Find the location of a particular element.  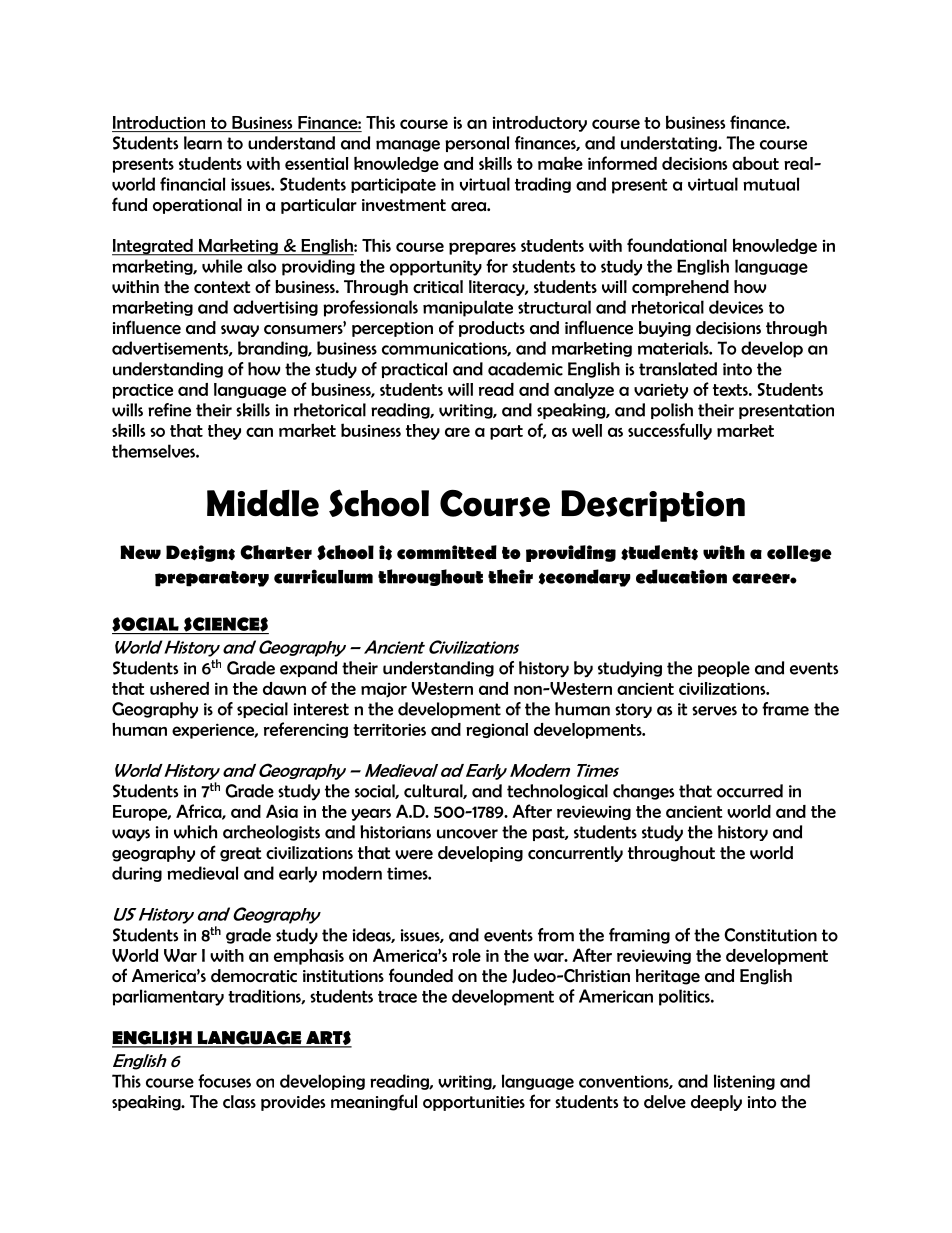

which is located at coordinates (195, 832).
